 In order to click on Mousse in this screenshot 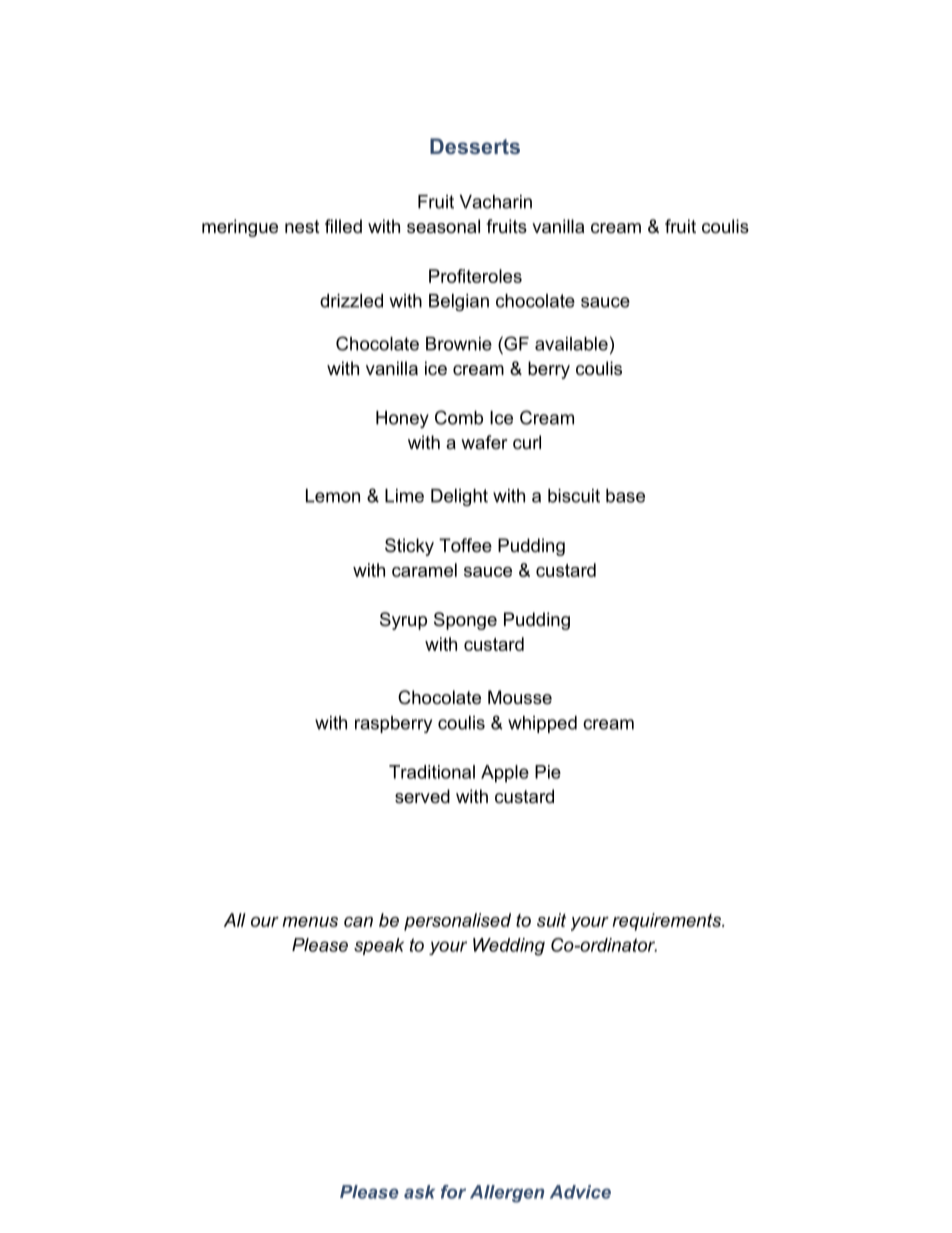, I will do `click(520, 697)`.
